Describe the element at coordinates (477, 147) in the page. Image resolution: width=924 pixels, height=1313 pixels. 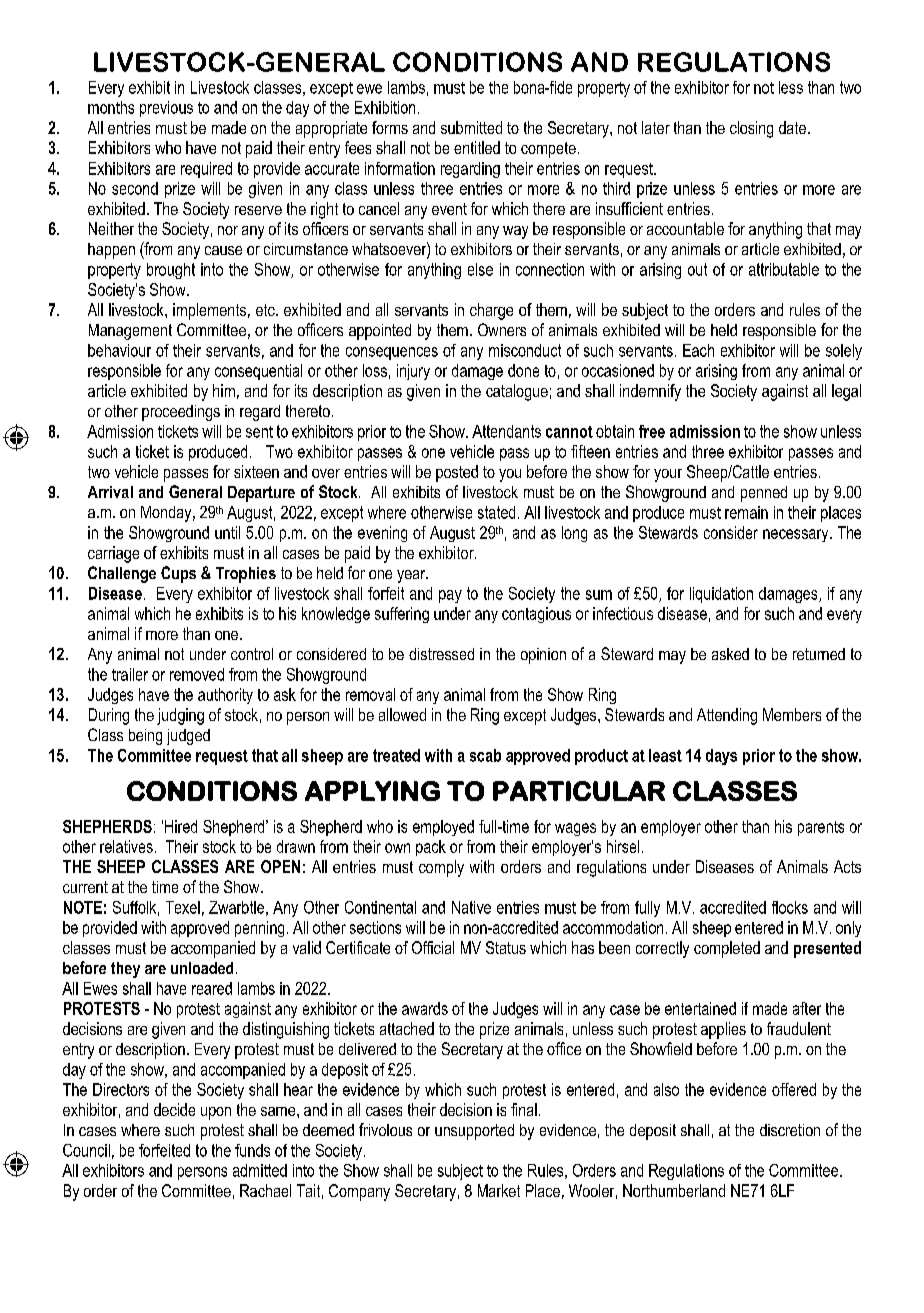
I see `entitled` at that location.
